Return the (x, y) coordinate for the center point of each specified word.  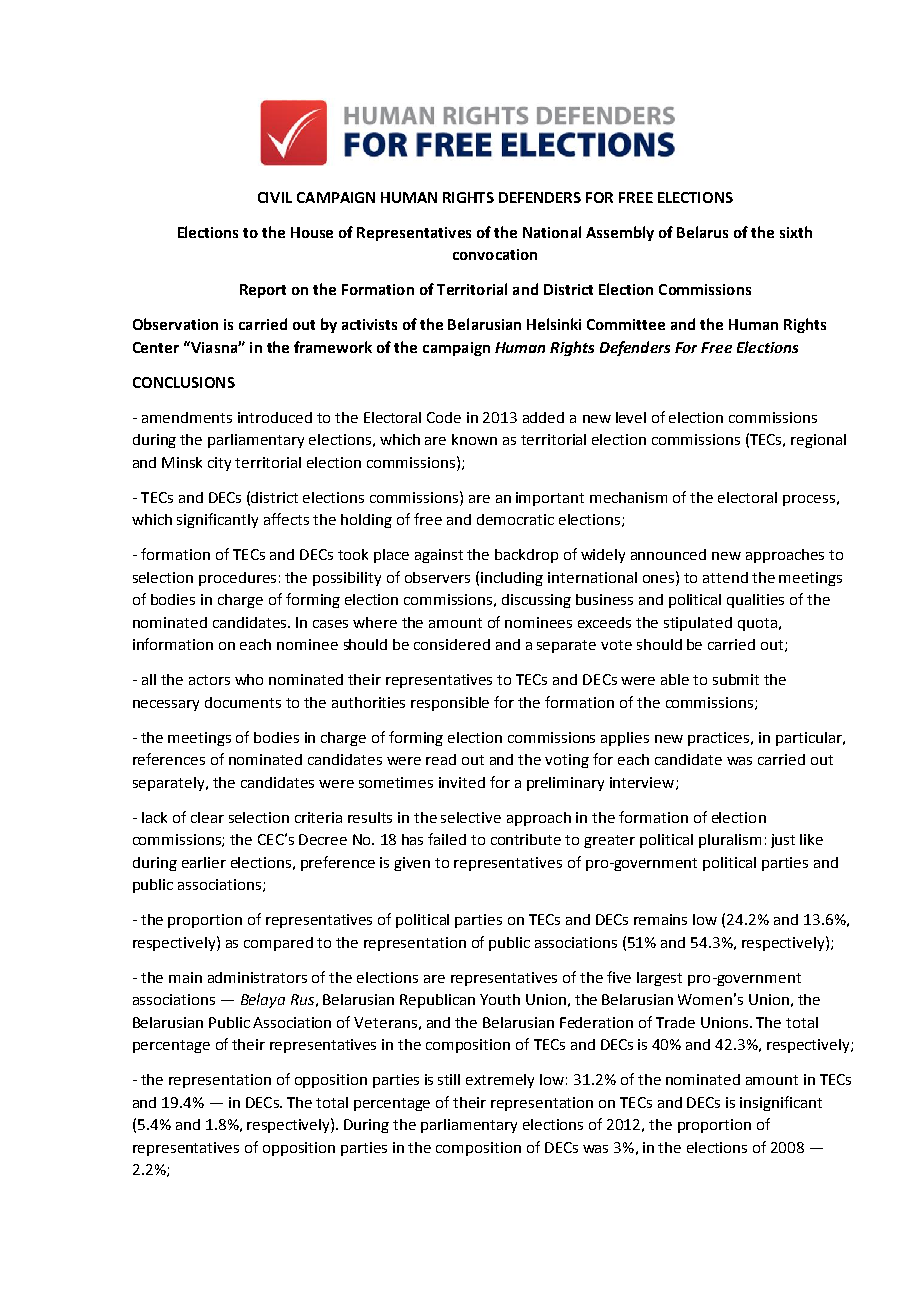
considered (452, 644)
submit (736, 679)
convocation (495, 254)
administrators (257, 977)
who (249, 679)
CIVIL (275, 197)
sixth (796, 232)
